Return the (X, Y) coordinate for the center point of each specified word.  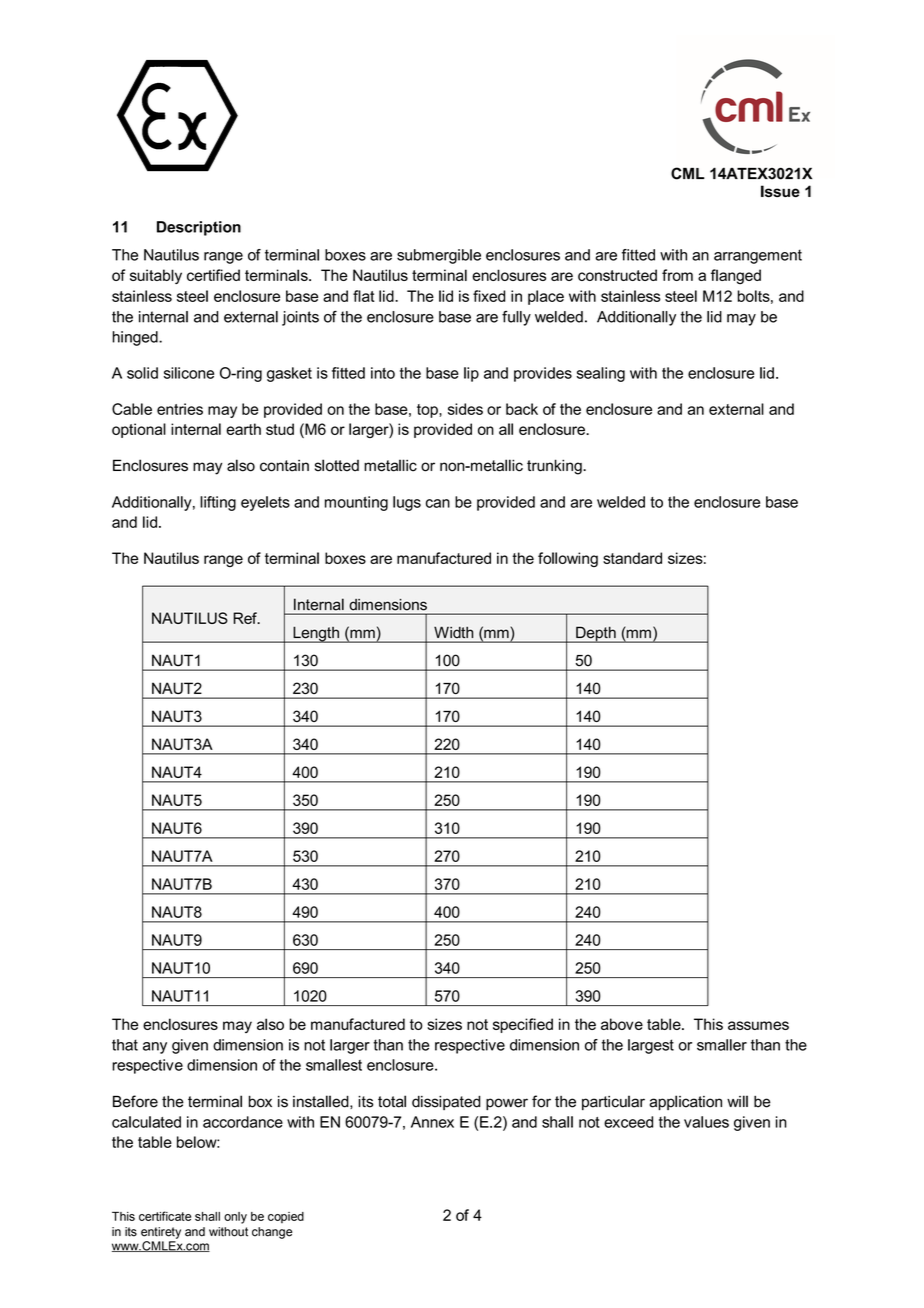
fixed (489, 296)
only (235, 1218)
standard (632, 558)
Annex (432, 1122)
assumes (758, 1025)
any (155, 1048)
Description (199, 228)
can (438, 503)
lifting (218, 503)
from (677, 275)
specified (523, 1025)
